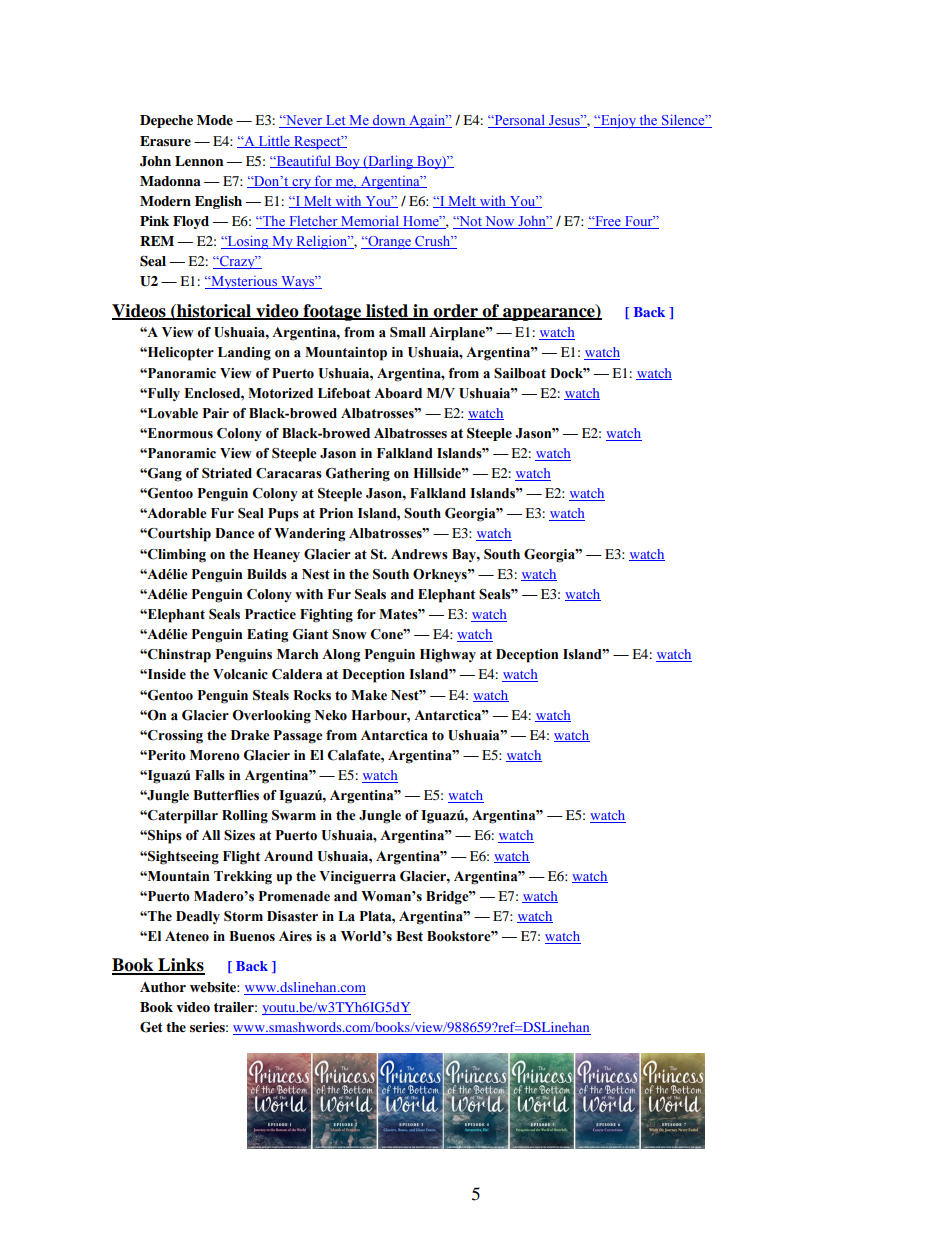 The image size is (952, 1233). Describe the element at coordinates (280, 393) in the screenshot. I see `Motorized` at that location.
